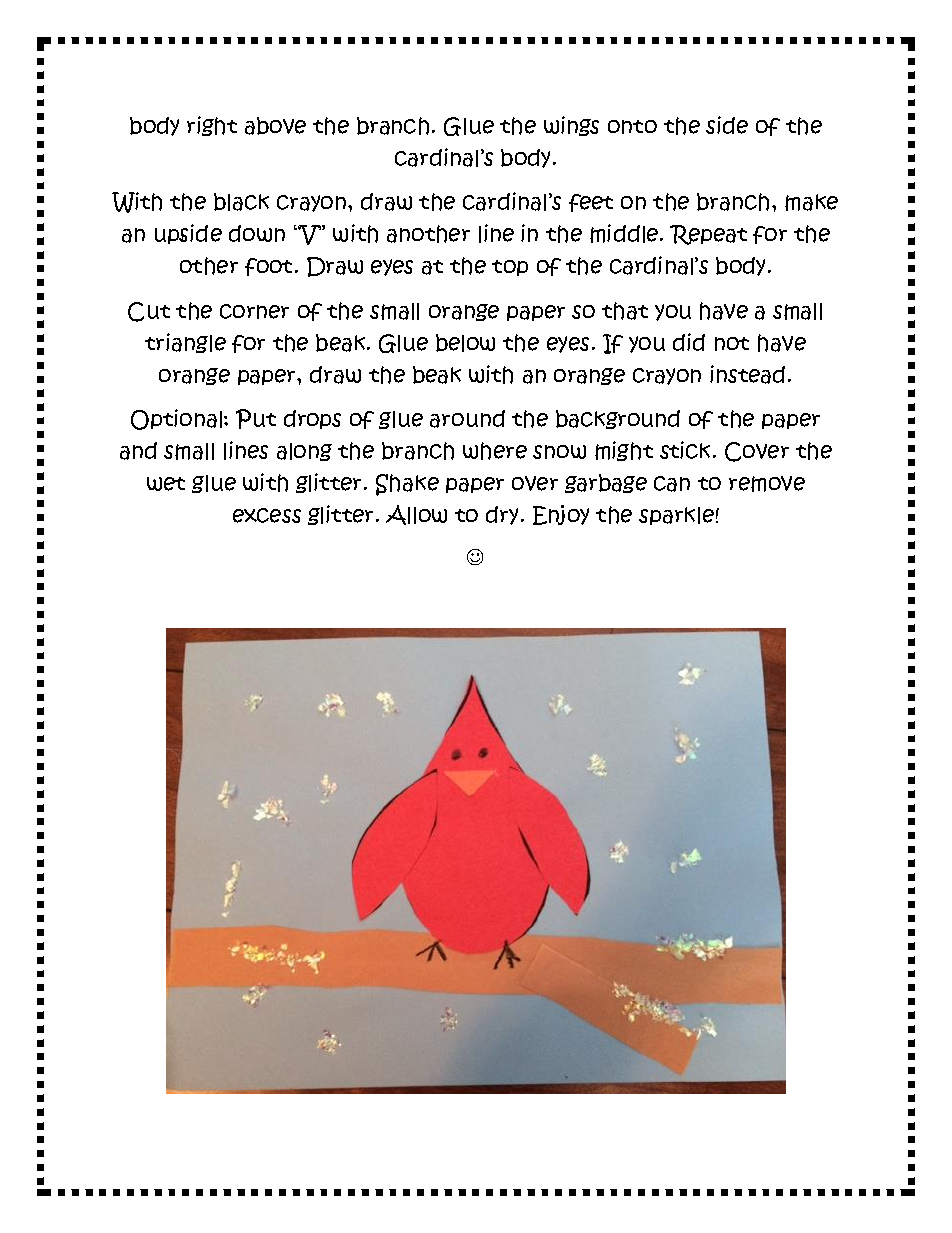  Describe the element at coordinates (632, 127) in the page. I see `onto` at that location.
